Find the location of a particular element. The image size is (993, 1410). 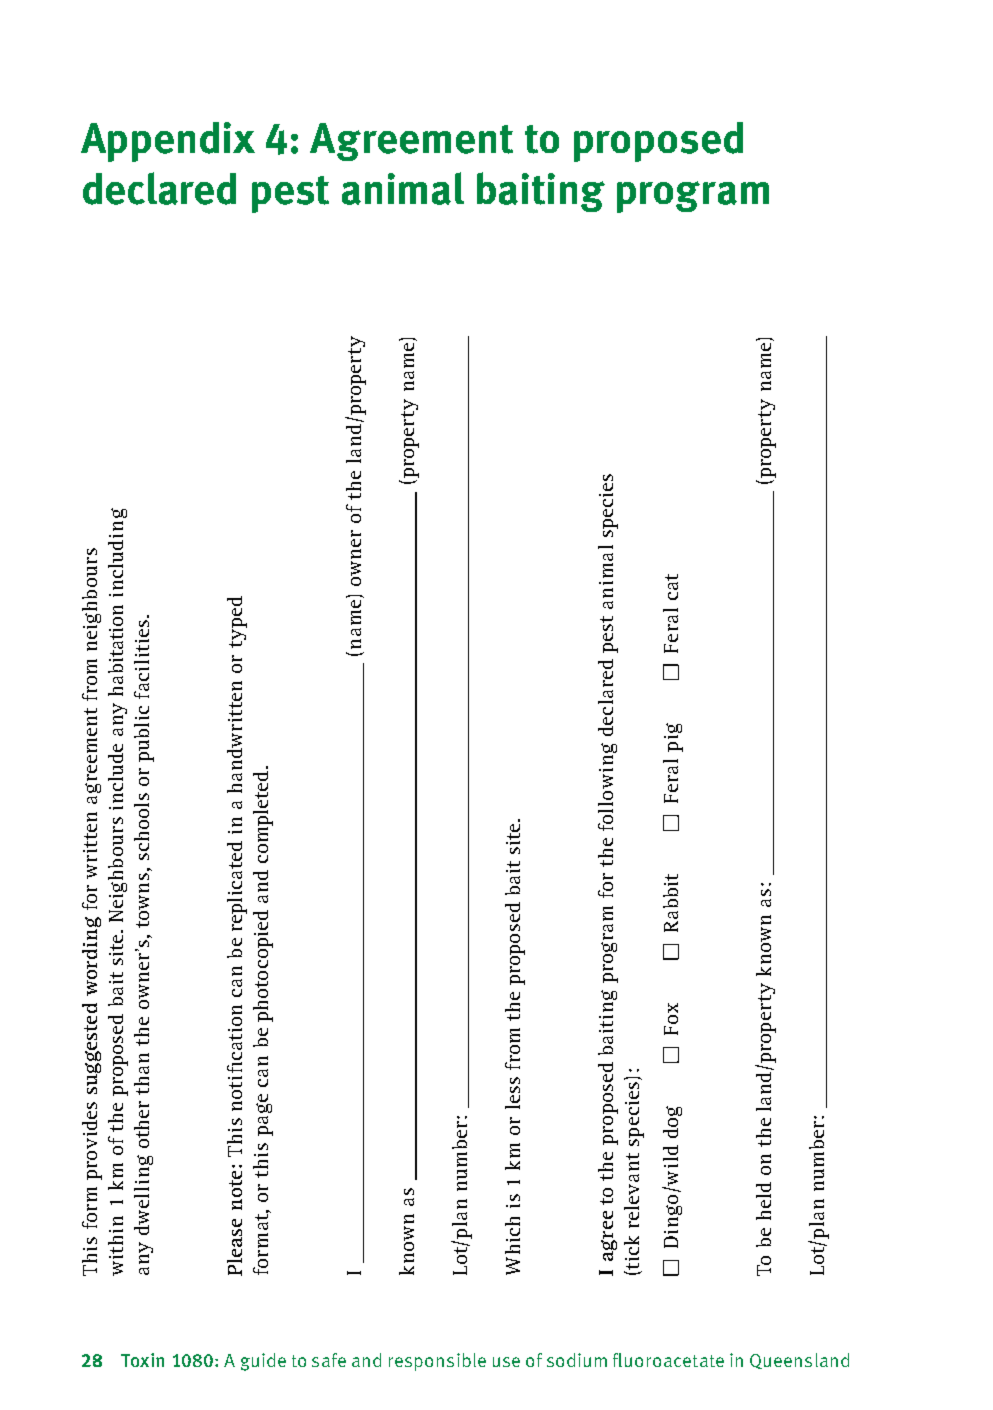

responsible is located at coordinates (437, 1362).
